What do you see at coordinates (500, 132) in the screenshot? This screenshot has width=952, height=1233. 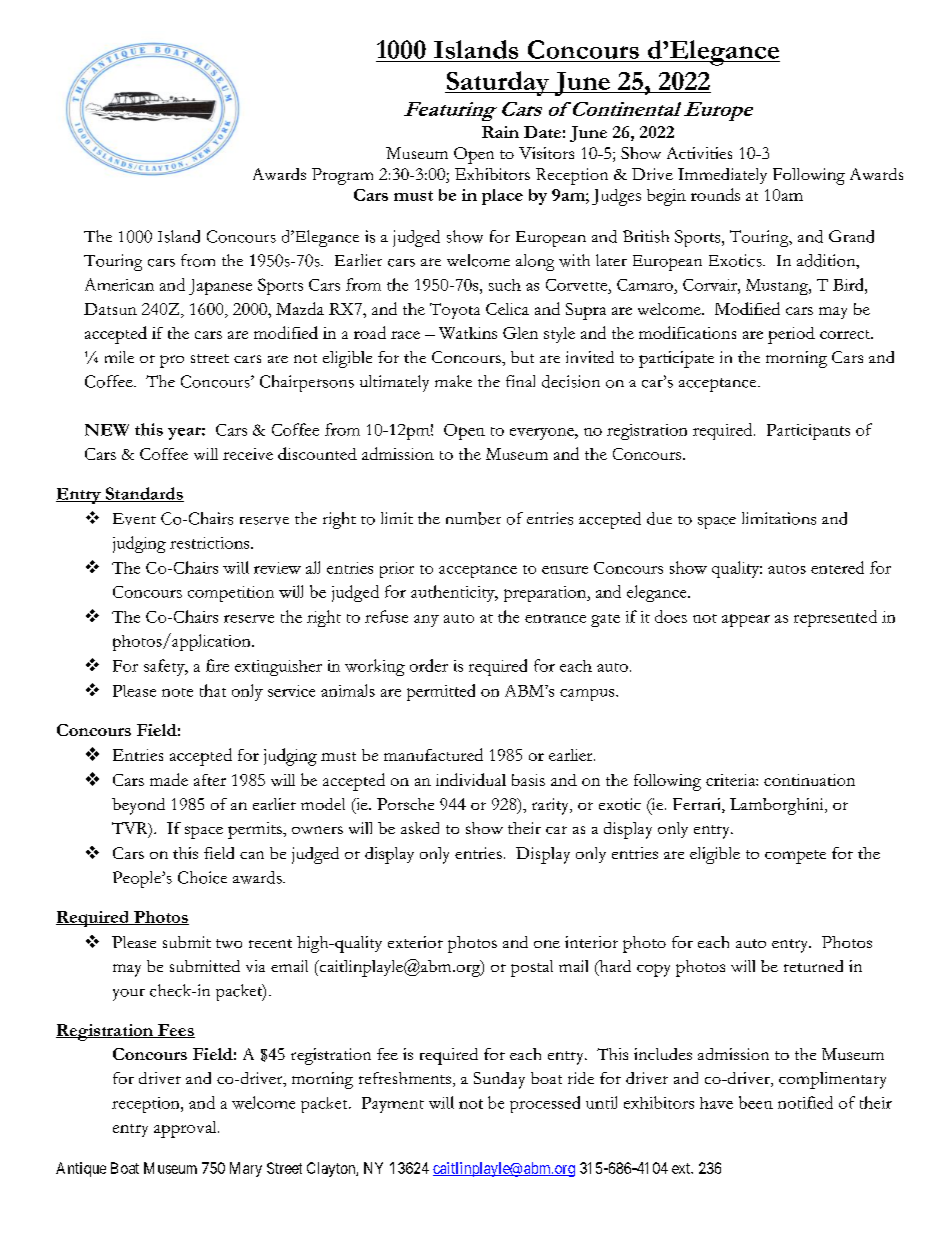 I see `Rain` at bounding box center [500, 132].
